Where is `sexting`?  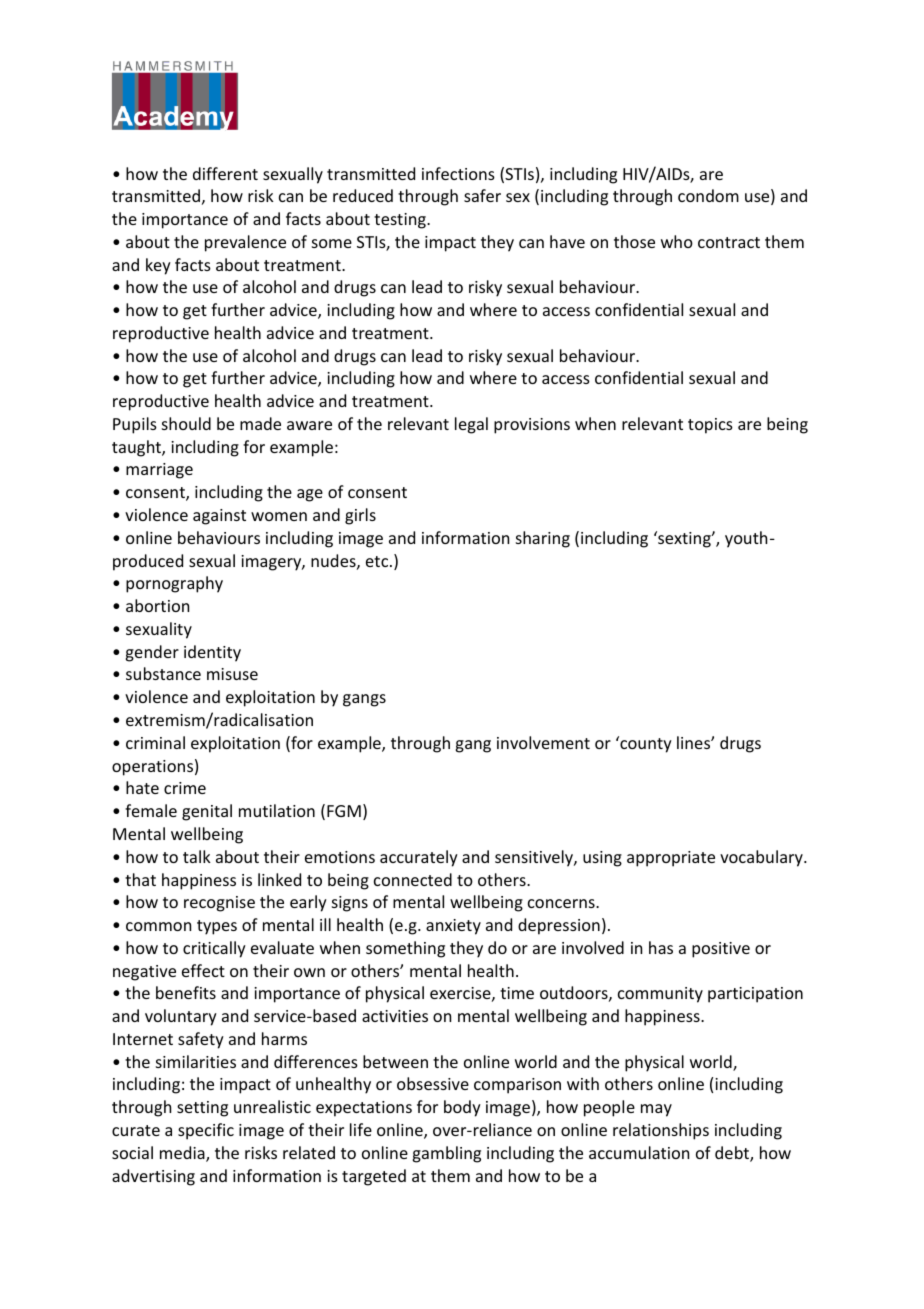 sexting is located at coordinates (684, 539).
